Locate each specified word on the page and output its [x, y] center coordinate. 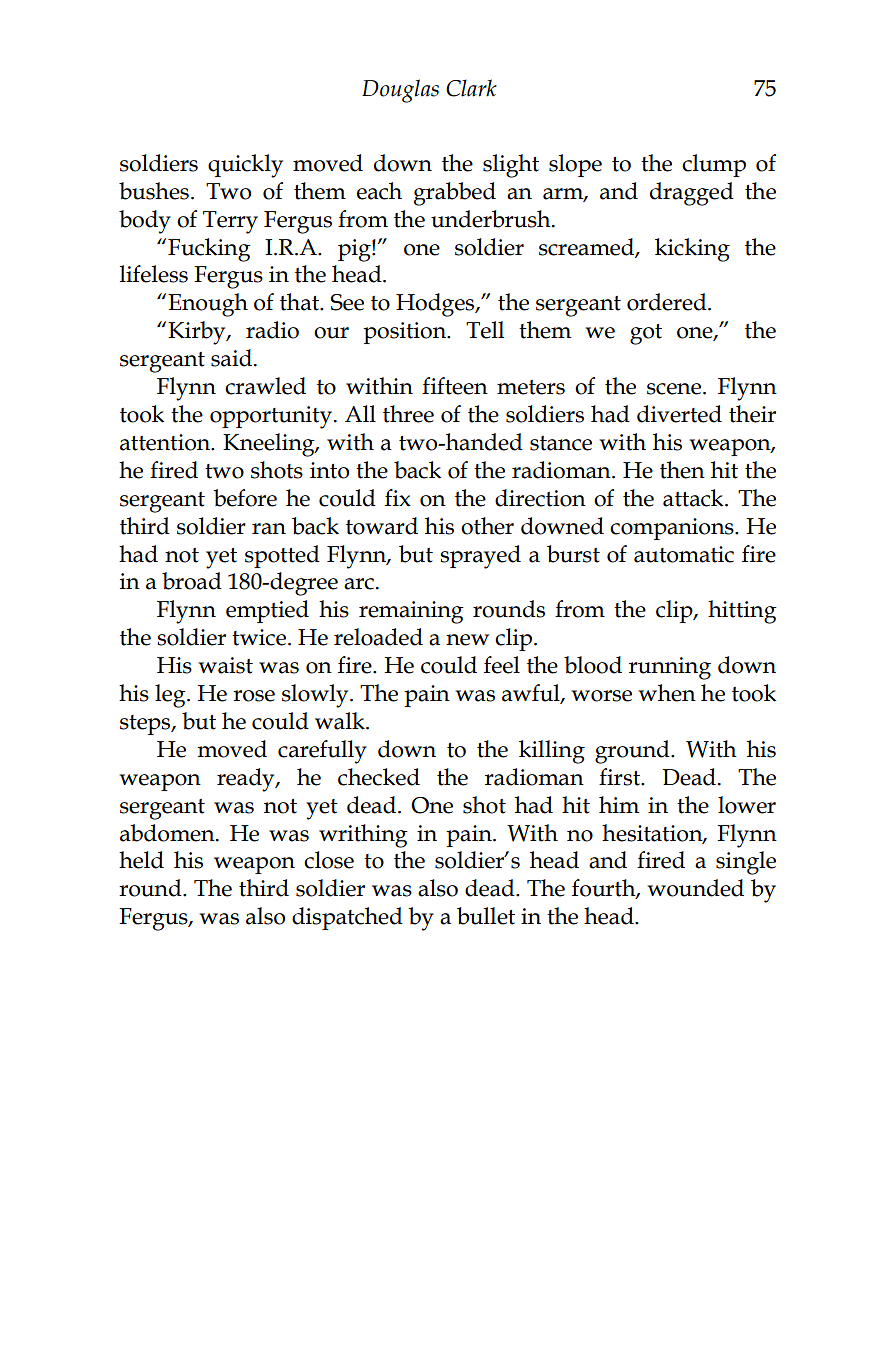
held [141, 860]
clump [714, 165]
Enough [208, 305]
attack [694, 498]
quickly [245, 166]
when [667, 693]
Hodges [436, 305]
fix [398, 498]
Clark [471, 88]
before [245, 498]
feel [502, 665]
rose [254, 696]
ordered [668, 302]
